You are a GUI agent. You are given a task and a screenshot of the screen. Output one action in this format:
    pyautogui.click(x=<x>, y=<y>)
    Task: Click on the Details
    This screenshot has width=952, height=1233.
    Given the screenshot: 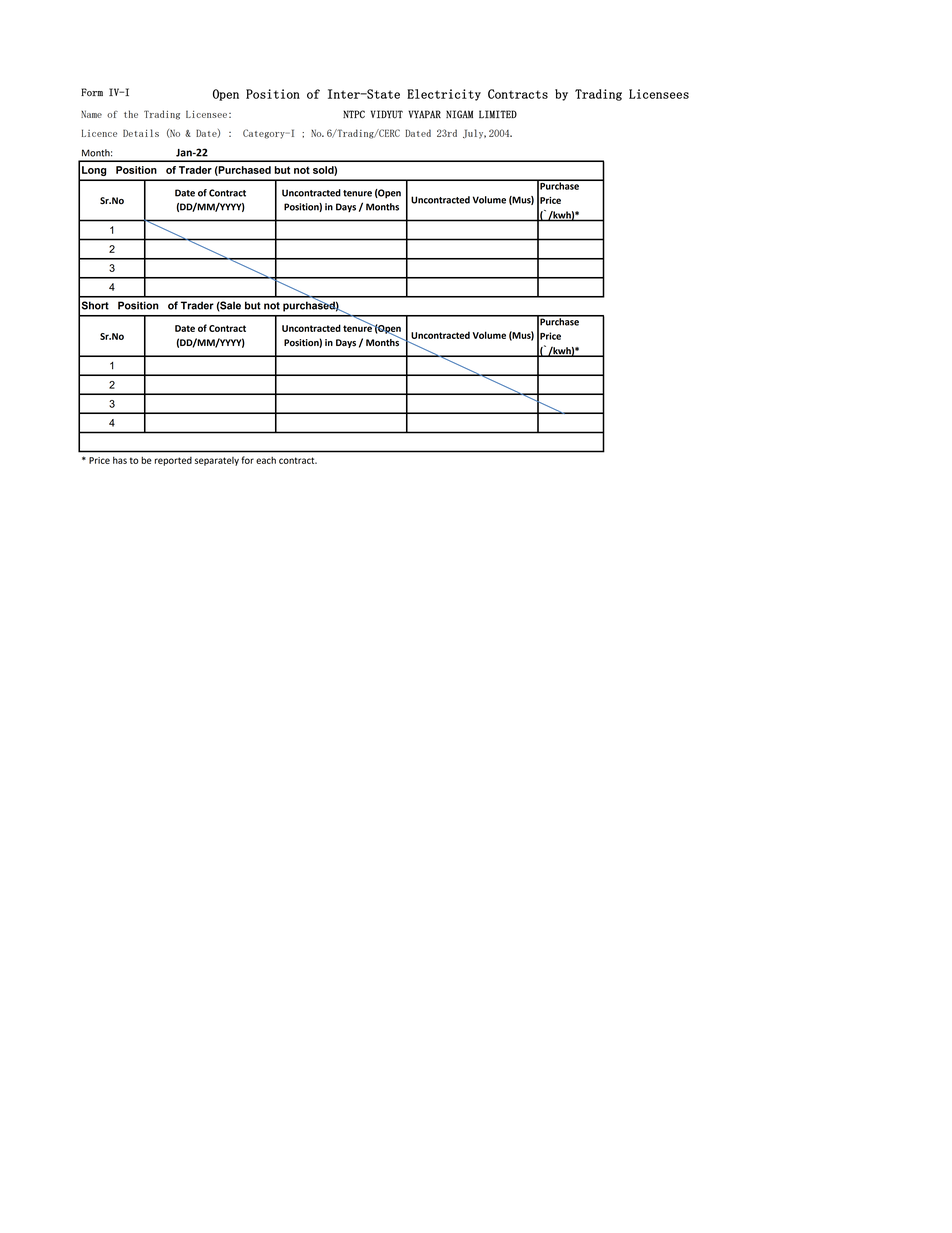 What is the action you would take?
    pyautogui.click(x=141, y=133)
